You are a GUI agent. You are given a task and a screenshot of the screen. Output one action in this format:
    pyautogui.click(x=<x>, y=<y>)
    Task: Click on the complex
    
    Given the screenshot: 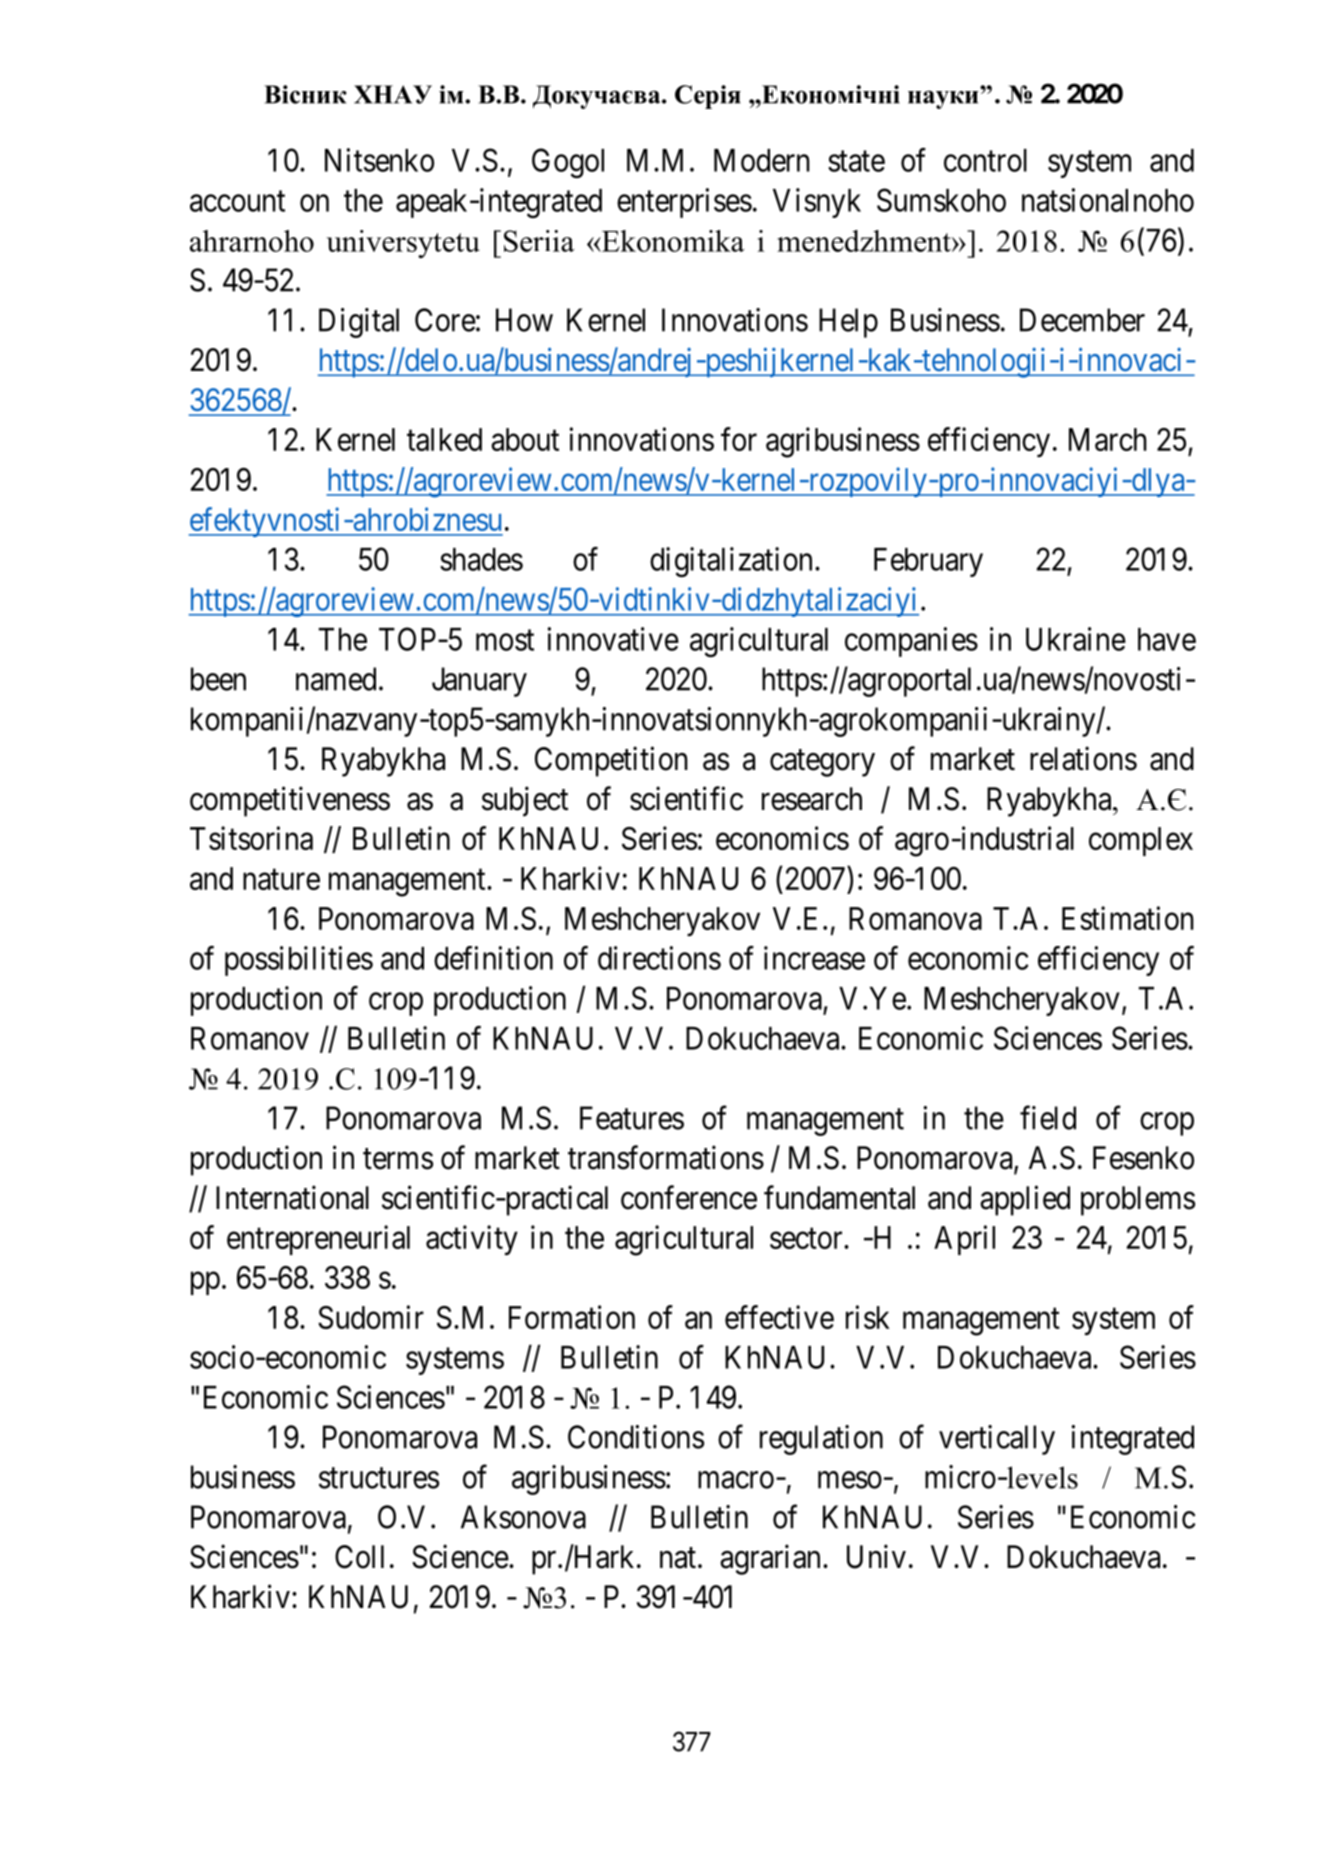 What is the action you would take?
    pyautogui.click(x=1141, y=841)
